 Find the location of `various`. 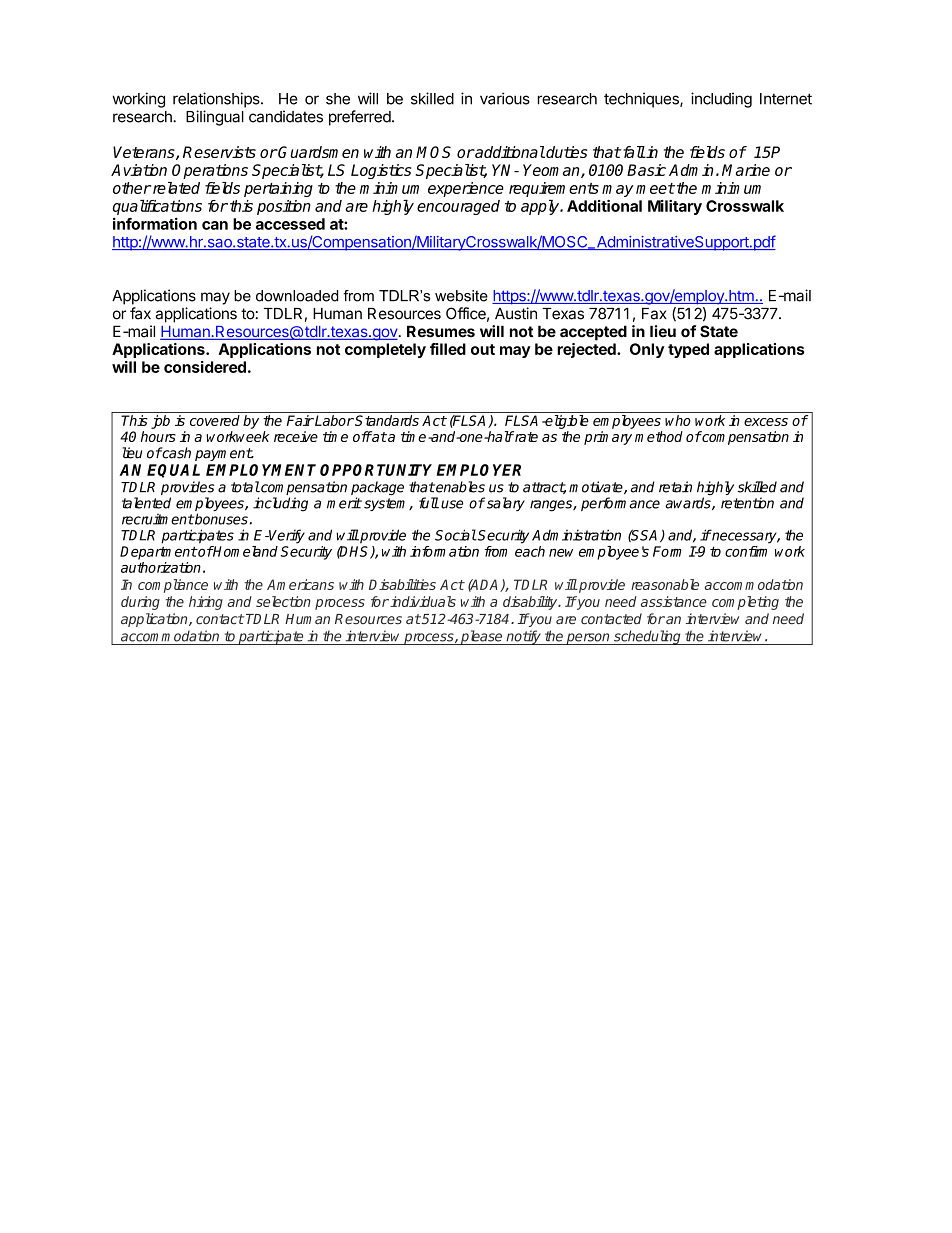

various is located at coordinates (505, 98).
